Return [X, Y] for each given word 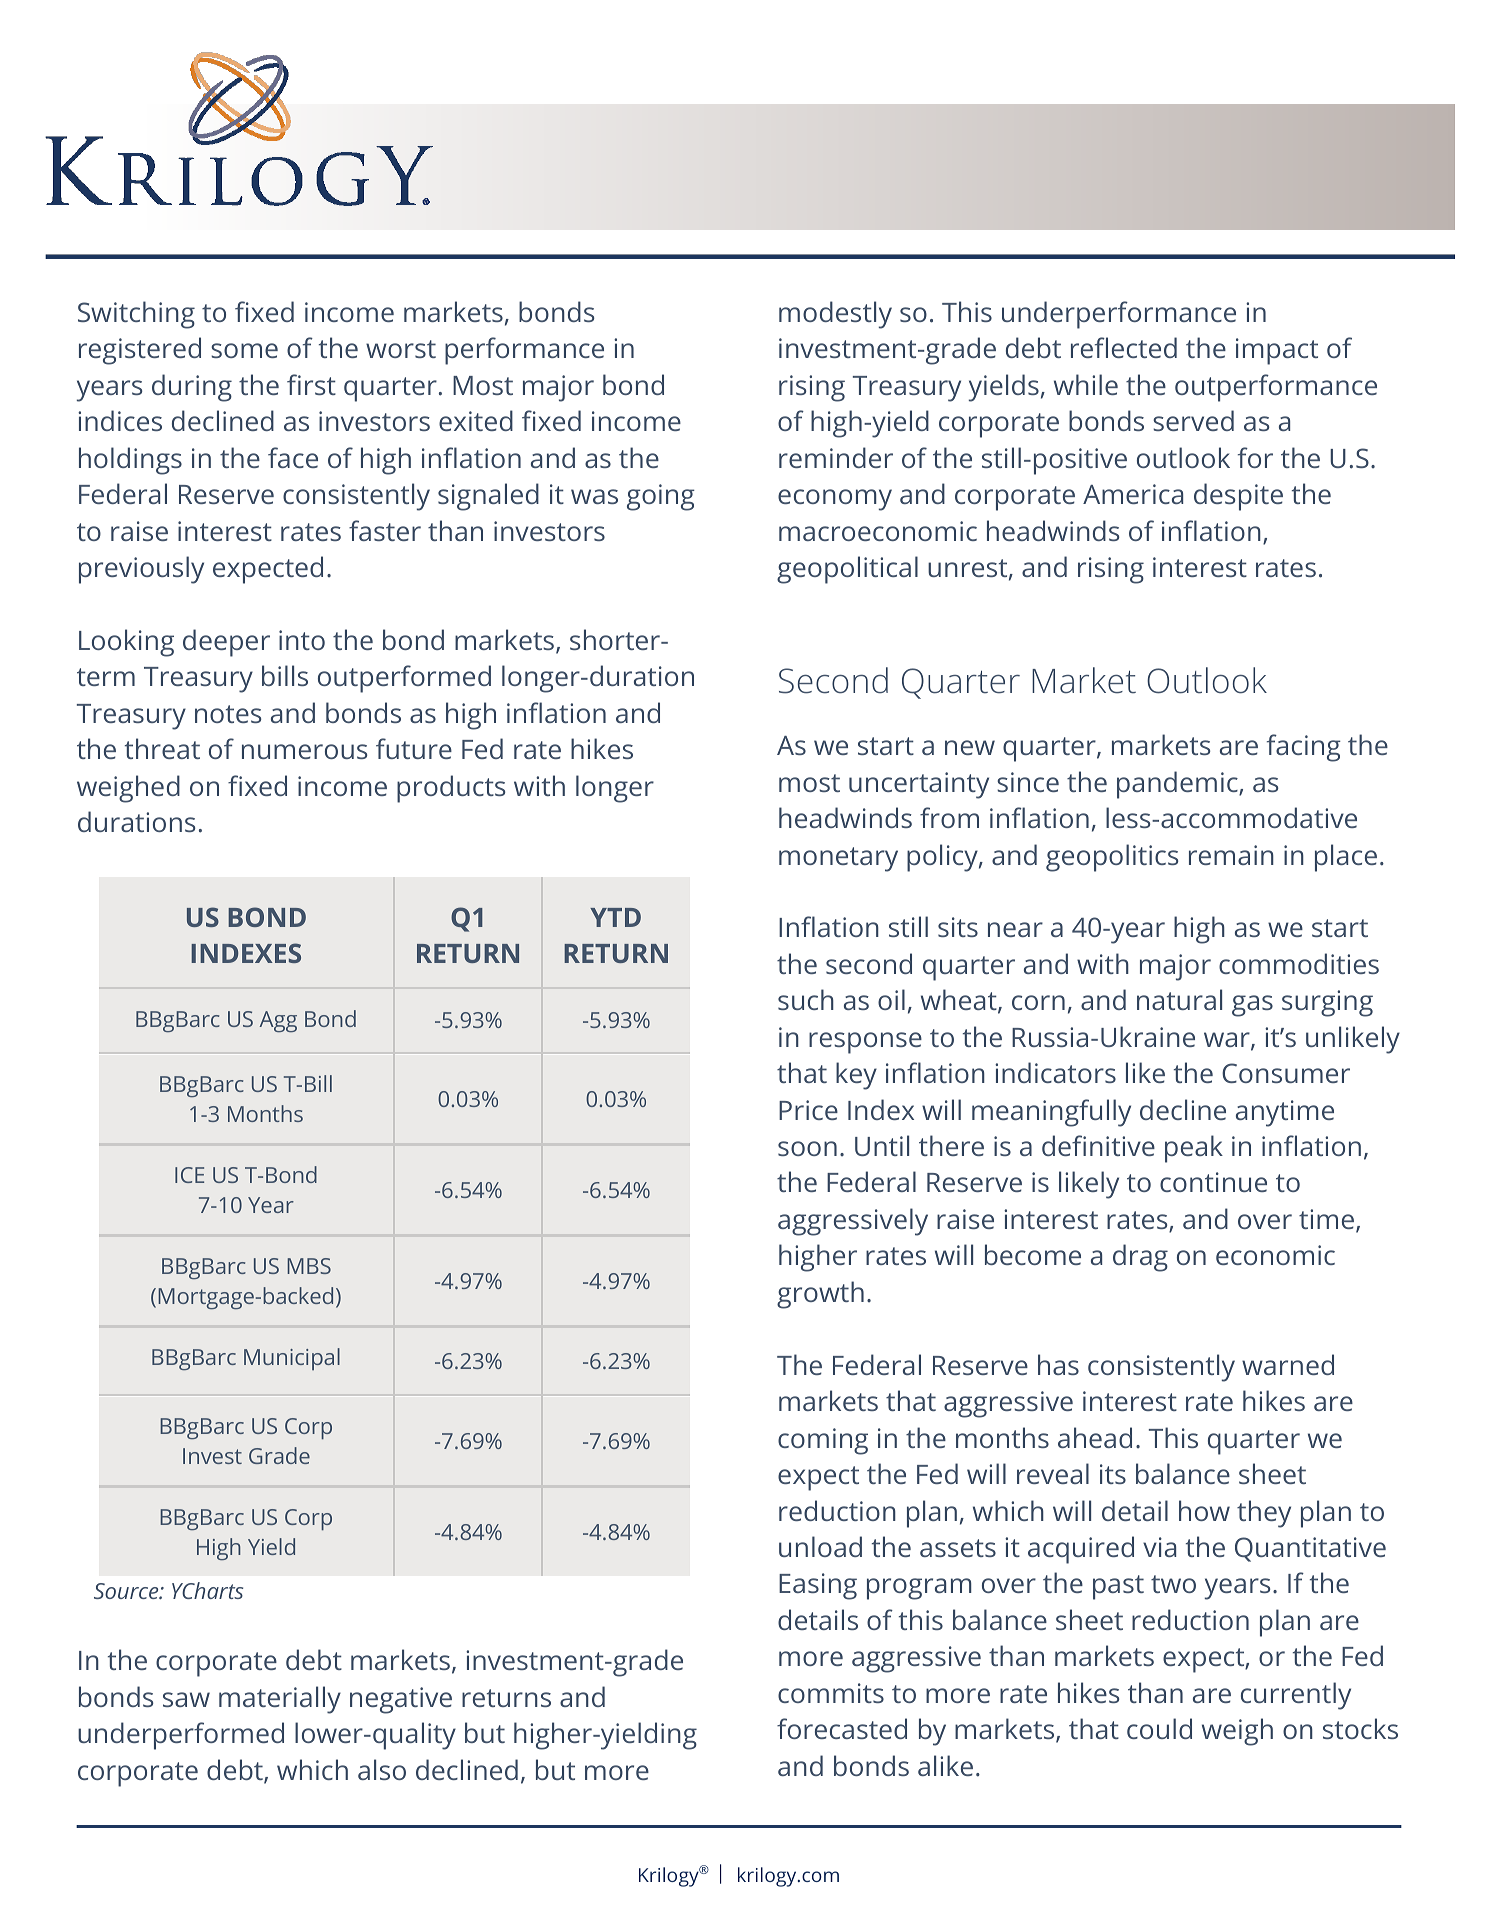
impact [1277, 351]
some [244, 350]
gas [1252, 1006]
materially [280, 1700]
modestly [835, 315]
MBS [309, 1266]
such [806, 999]
